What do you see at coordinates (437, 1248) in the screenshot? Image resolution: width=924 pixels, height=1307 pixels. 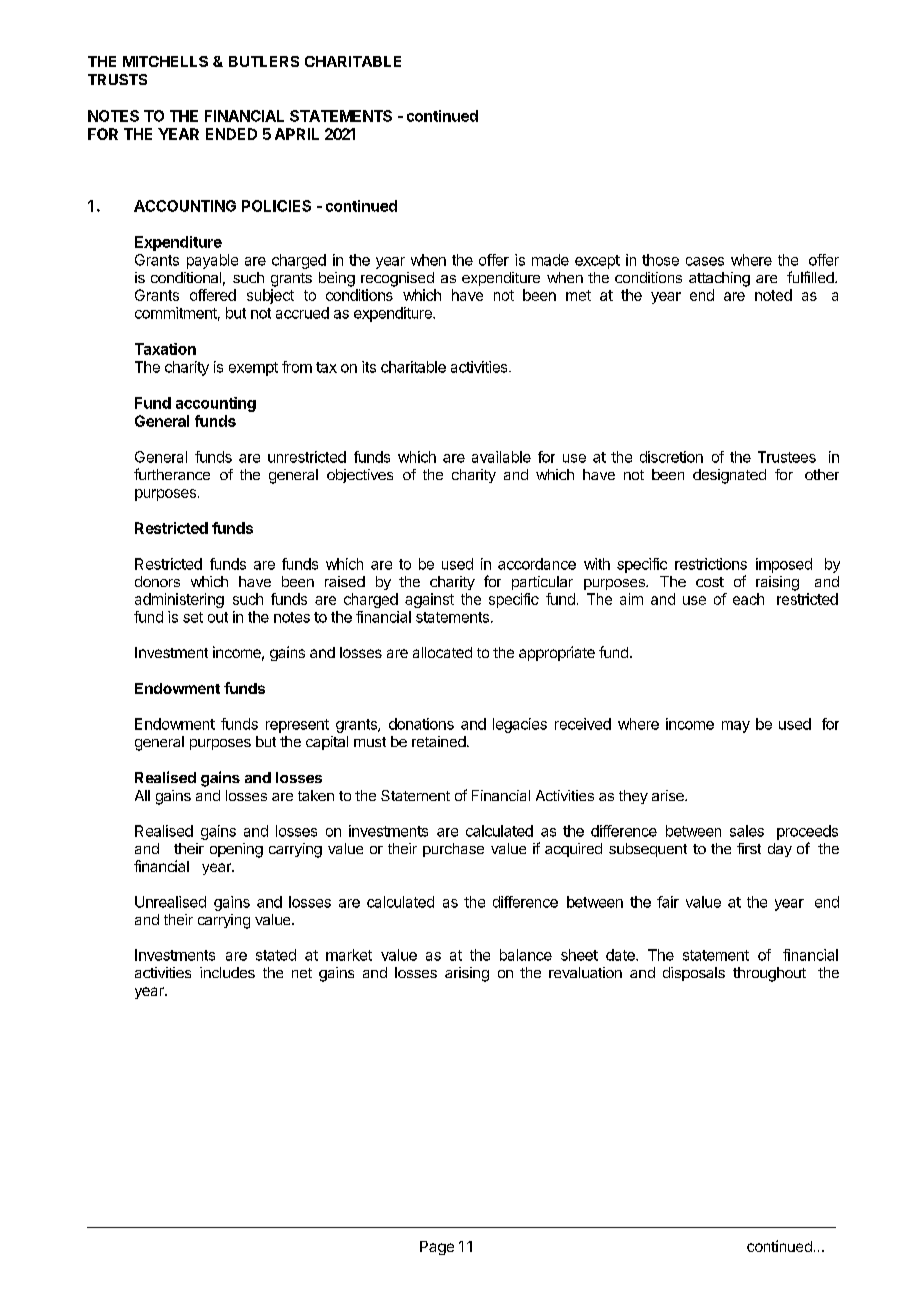 I see `Page` at bounding box center [437, 1248].
